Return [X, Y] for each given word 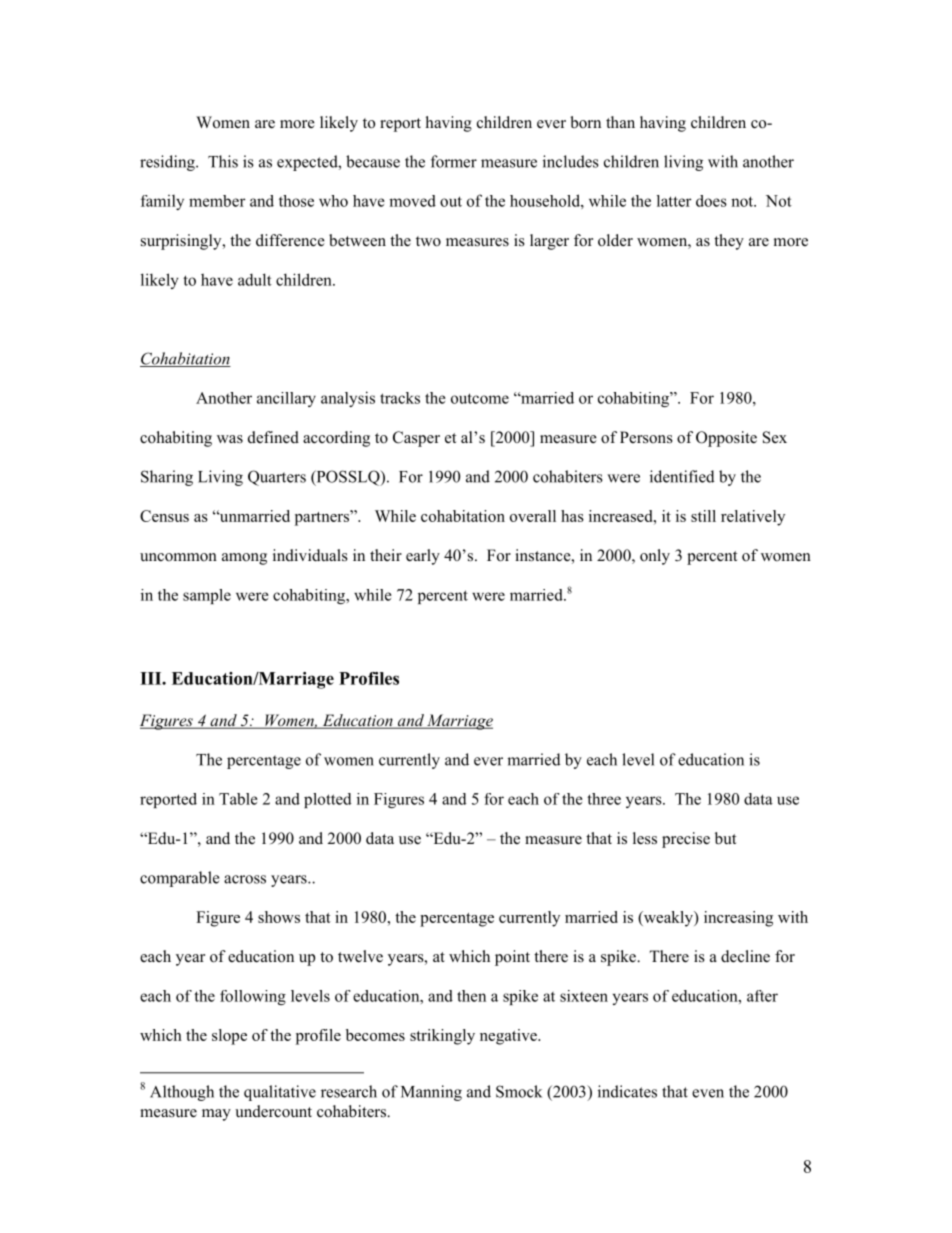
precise [686, 840]
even [708, 1093]
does [711, 201]
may [216, 1115]
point [512, 958]
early [423, 557]
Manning [431, 1093]
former [454, 161]
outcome [480, 398]
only [655, 557]
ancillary [286, 399]
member [217, 201]
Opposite [726, 439]
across [245, 879]
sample [207, 596]
